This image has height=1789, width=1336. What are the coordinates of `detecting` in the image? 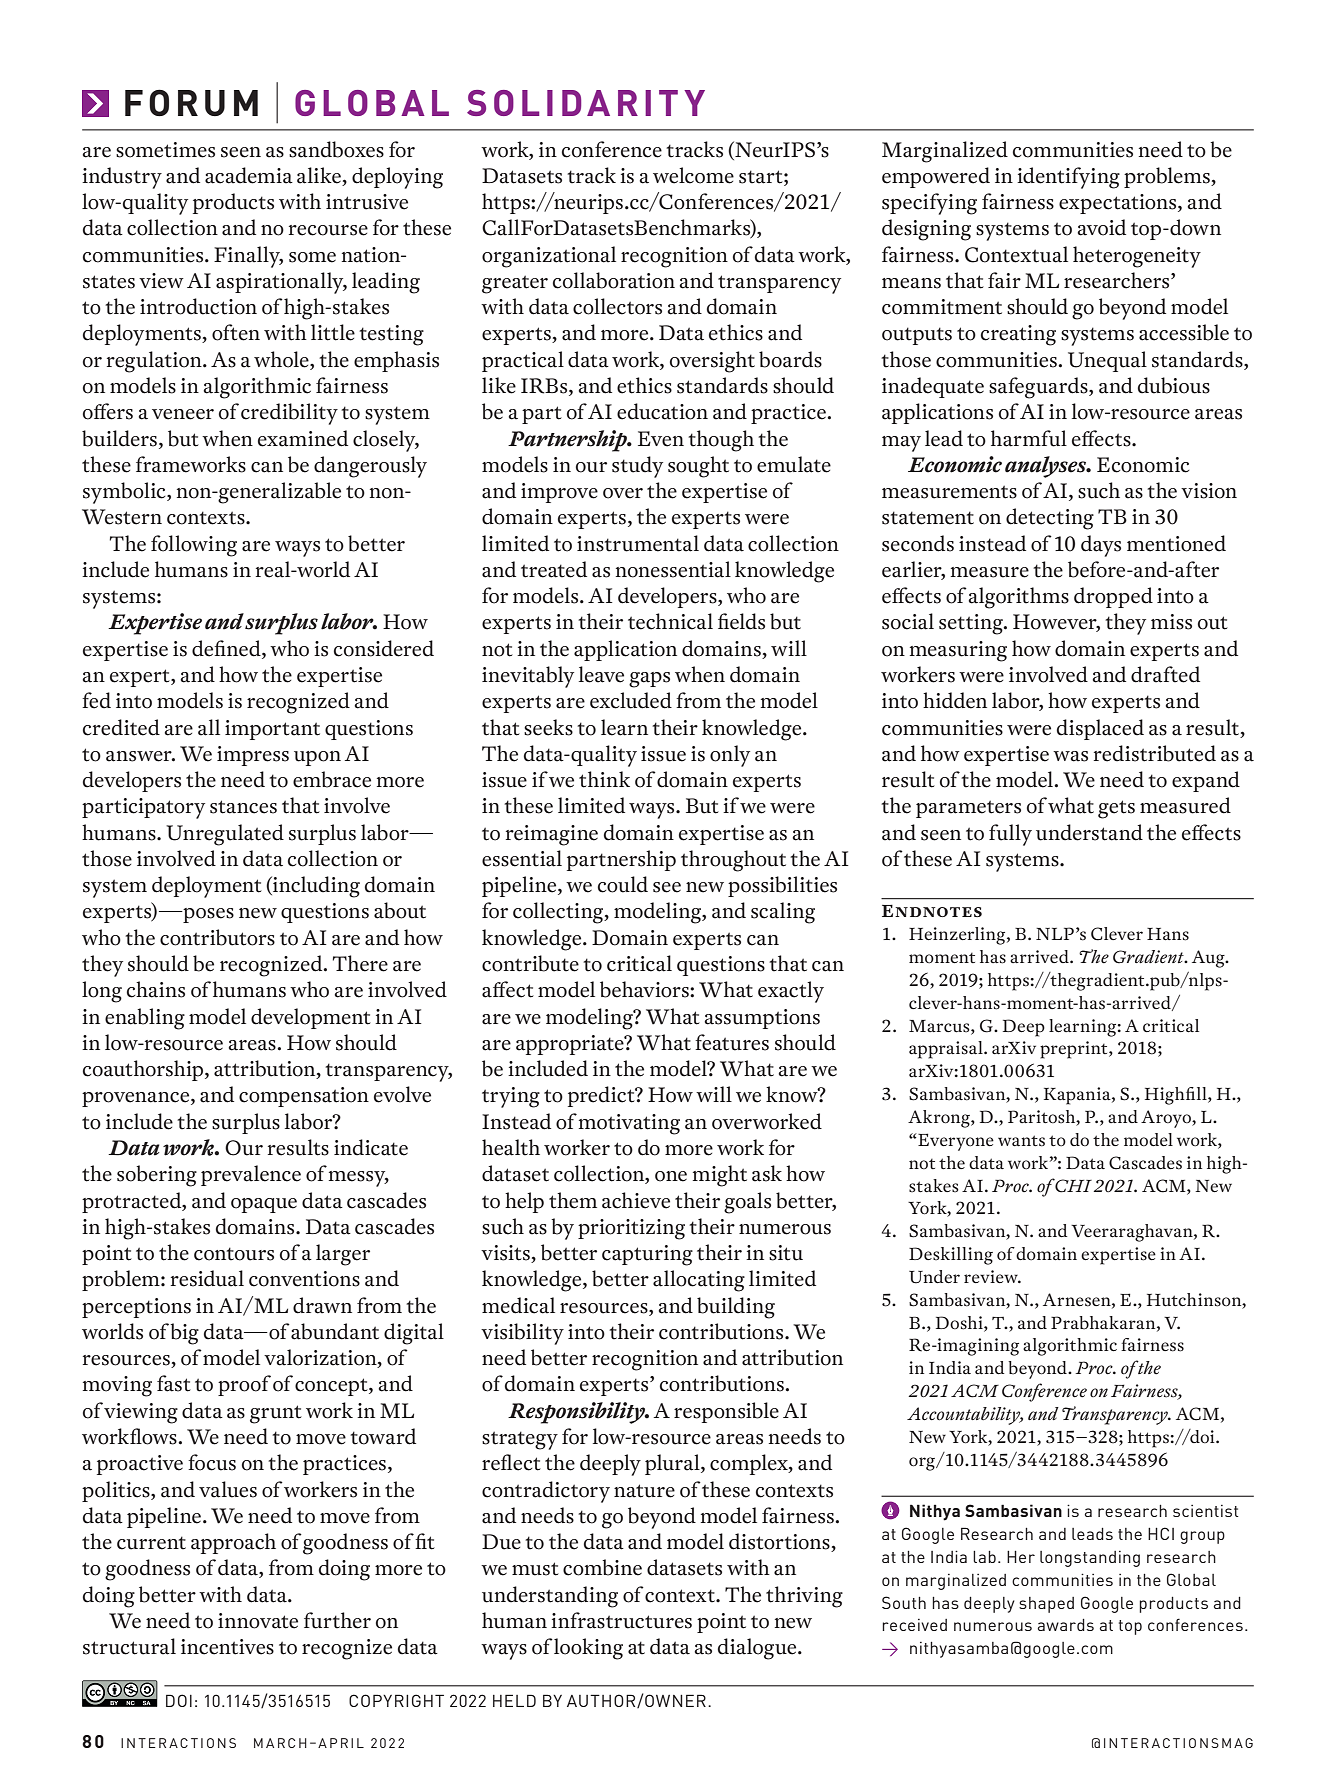 It's located at (1050, 519).
